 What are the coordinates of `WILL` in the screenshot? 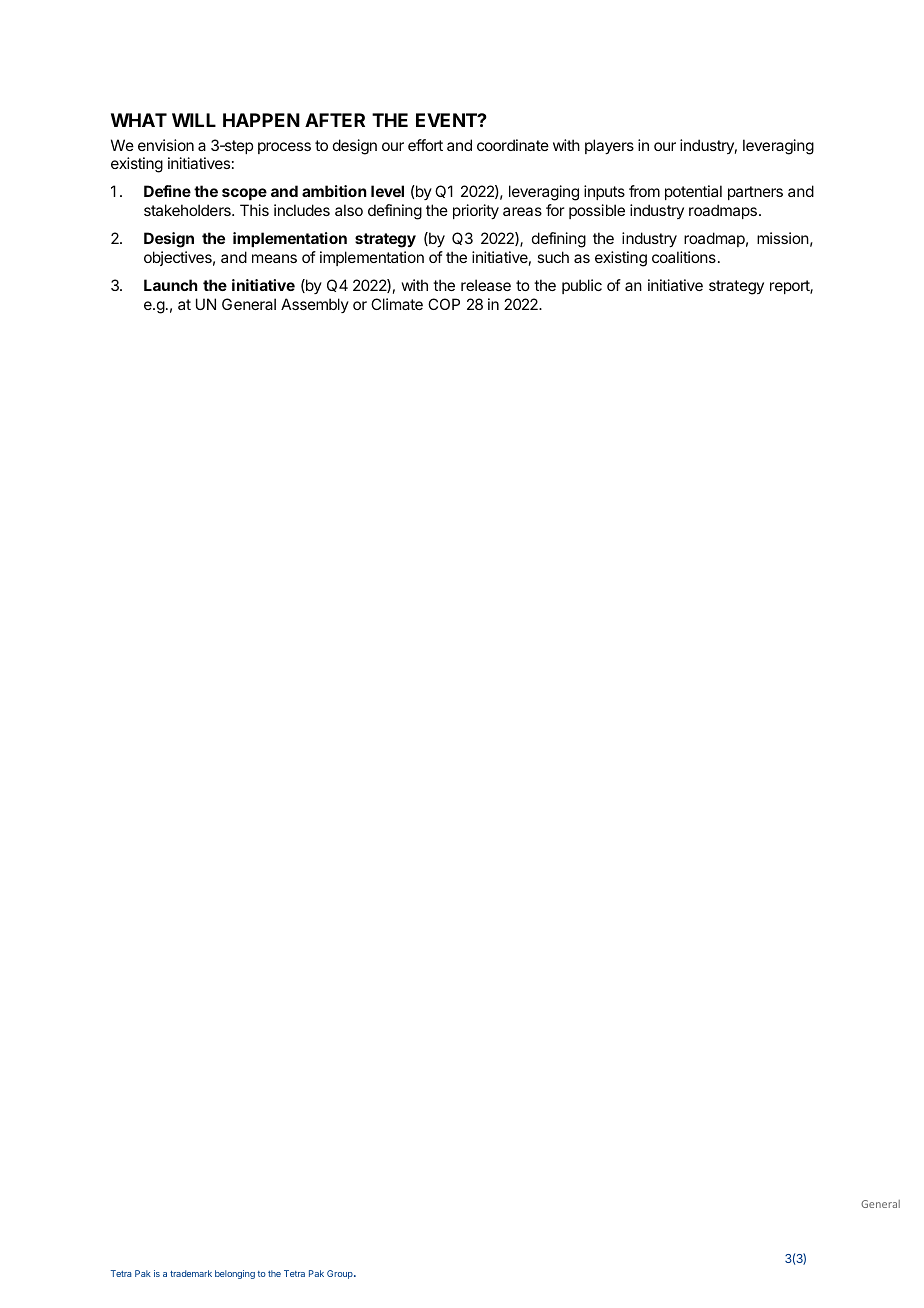 It's located at (194, 120).
